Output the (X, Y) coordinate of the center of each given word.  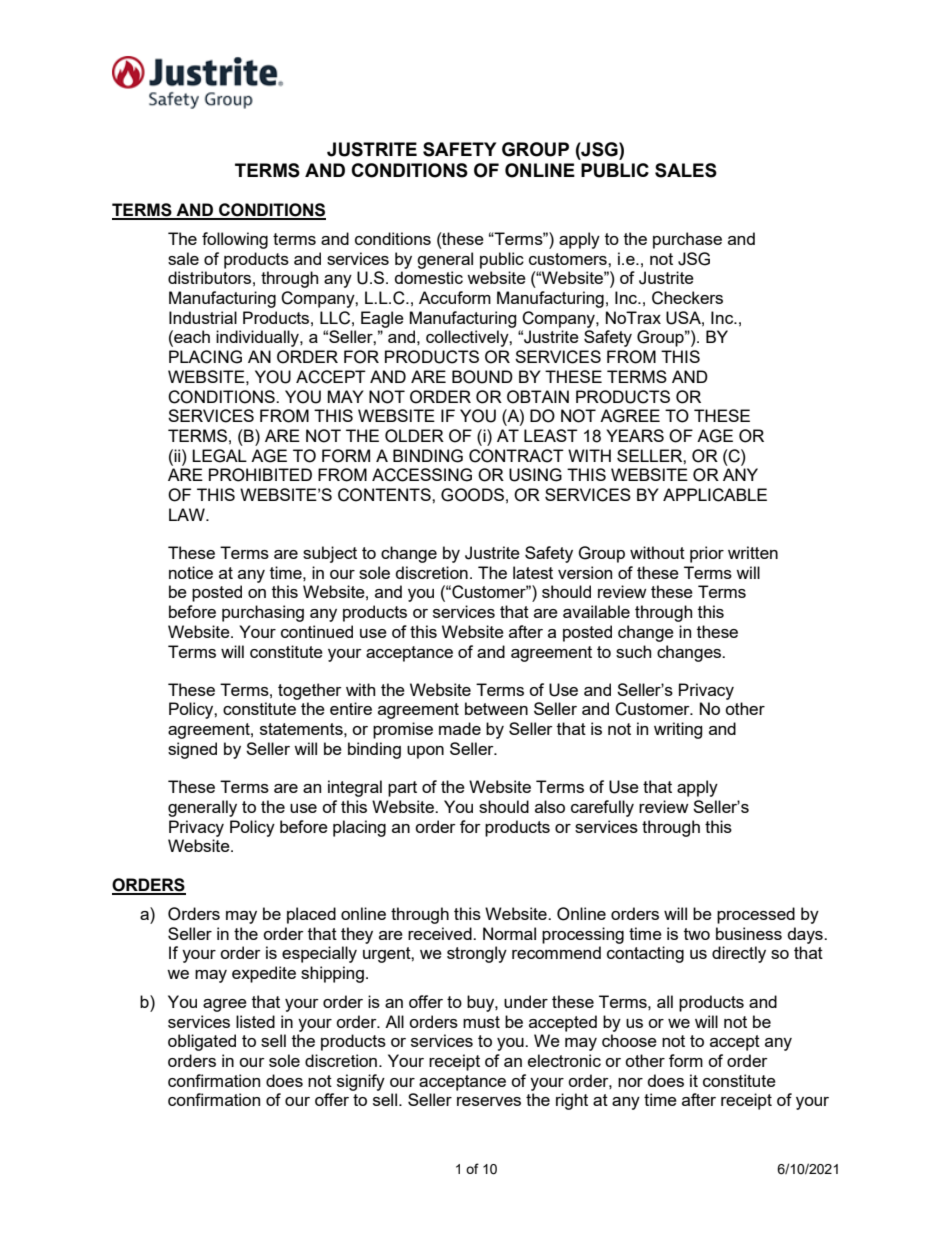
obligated (202, 1042)
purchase (687, 240)
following (235, 240)
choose (629, 1040)
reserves (489, 1101)
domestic (429, 277)
